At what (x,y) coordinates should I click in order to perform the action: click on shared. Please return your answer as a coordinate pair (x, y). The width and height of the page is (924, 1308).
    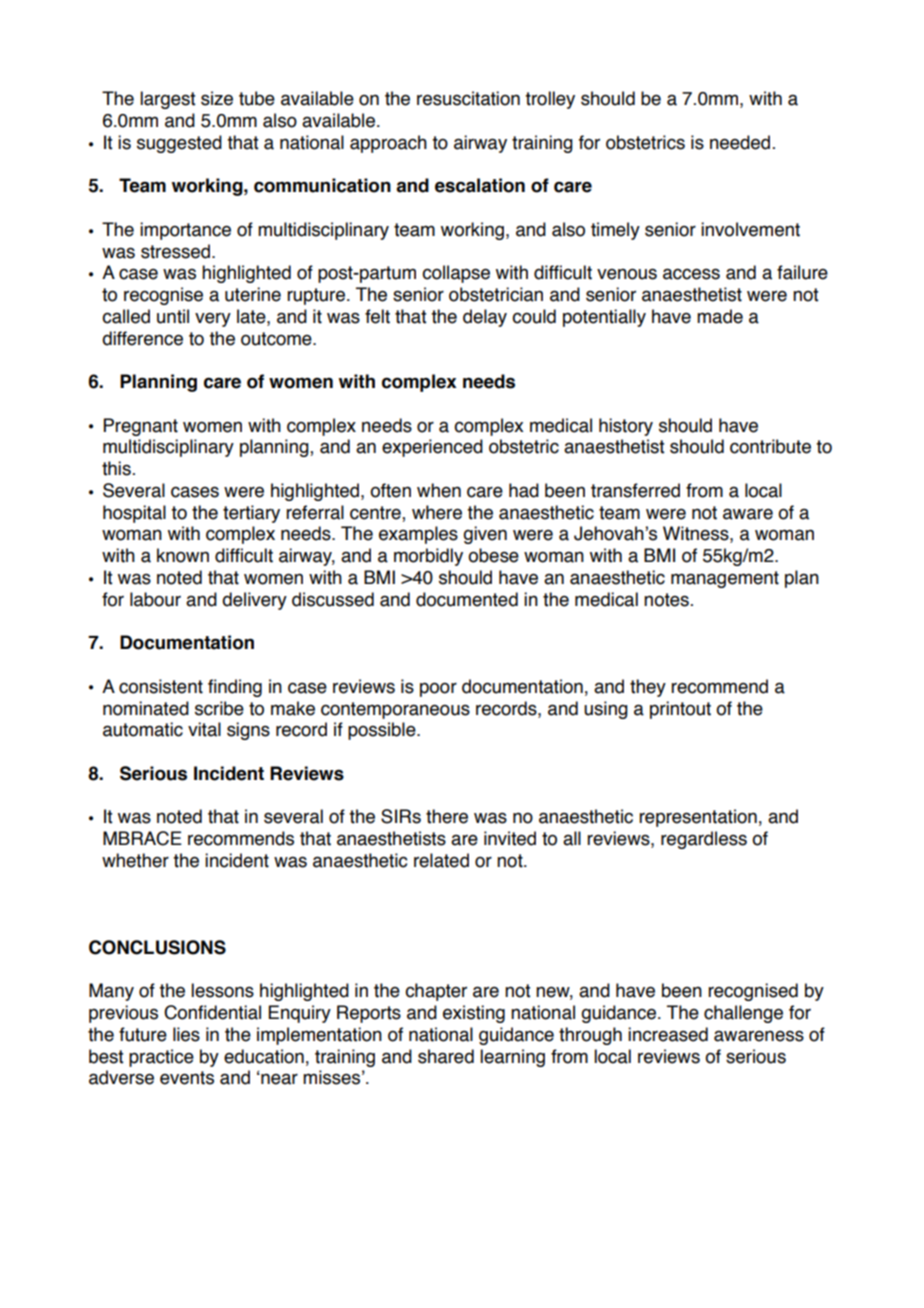
    Looking at the image, I should click on (446, 1056).
